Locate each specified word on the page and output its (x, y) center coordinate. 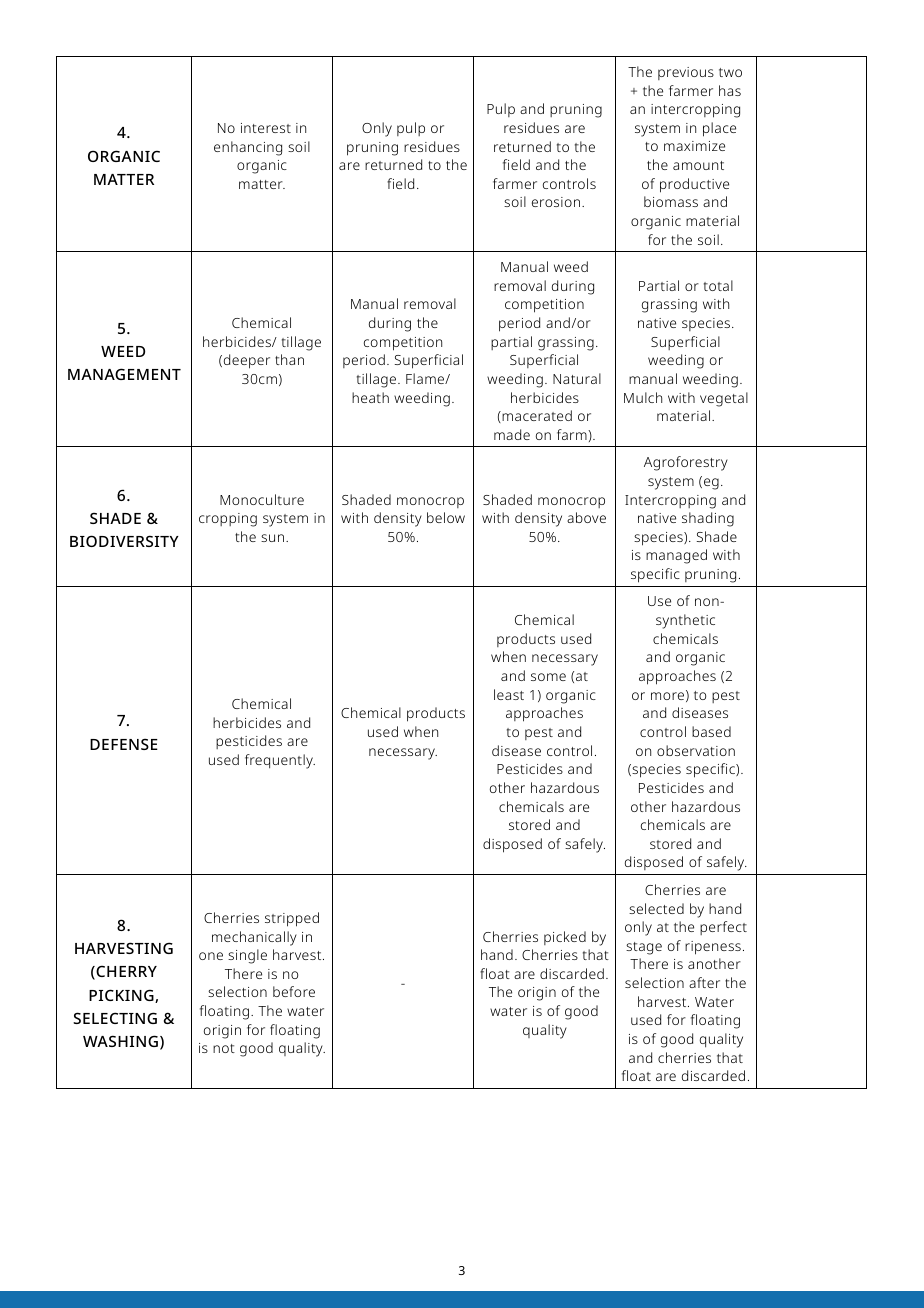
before (294, 991)
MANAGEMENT (124, 374)
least (509, 694)
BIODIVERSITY (124, 541)
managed (676, 556)
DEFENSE (124, 744)
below (446, 517)
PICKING (122, 996)
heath (370, 397)
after (704, 982)
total (718, 285)
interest (266, 128)
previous (686, 73)
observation (696, 750)
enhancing (248, 148)
